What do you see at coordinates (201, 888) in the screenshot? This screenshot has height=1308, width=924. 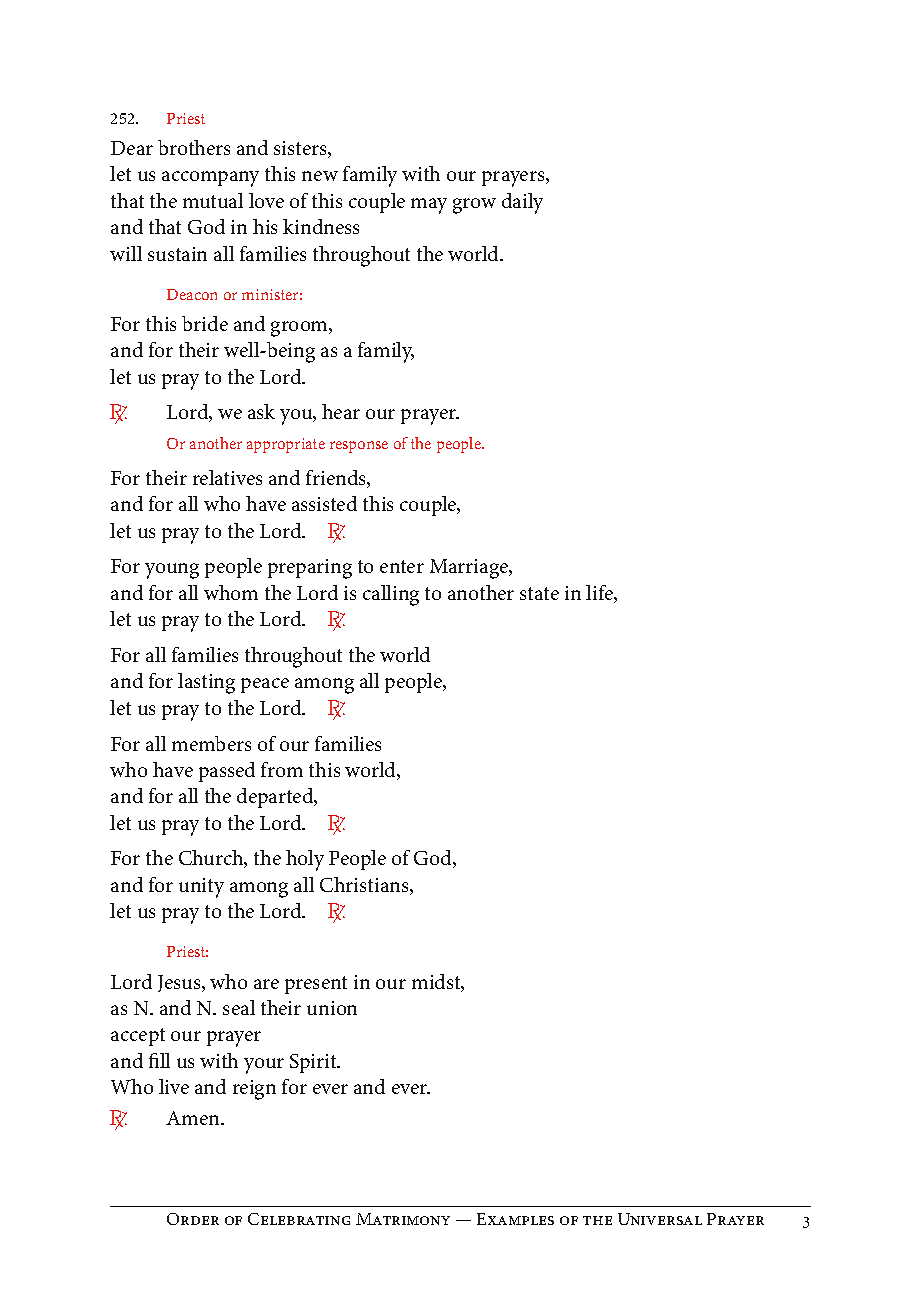 I see `unity` at bounding box center [201, 888].
